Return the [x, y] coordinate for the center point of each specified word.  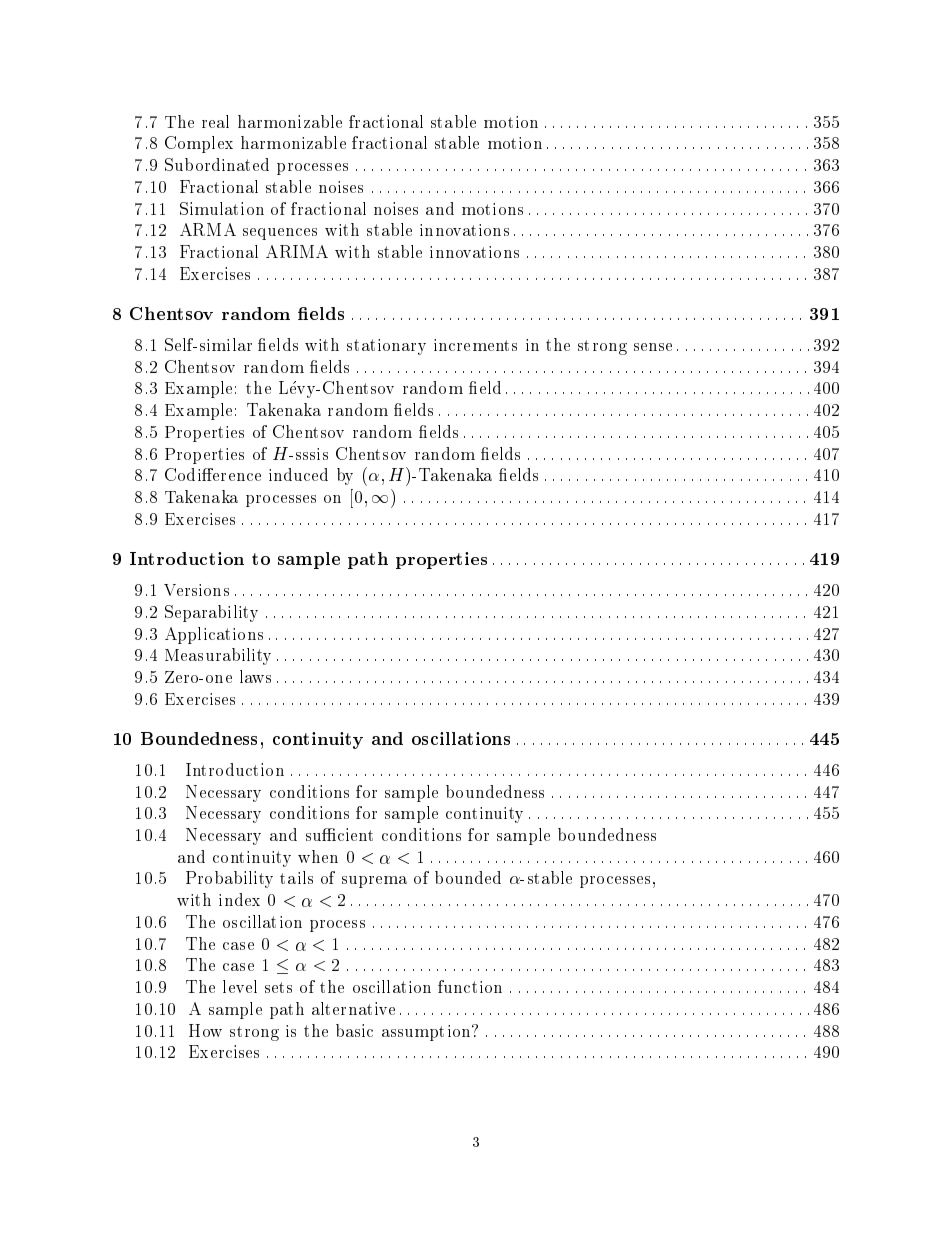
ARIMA [297, 251]
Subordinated [217, 164]
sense [653, 347]
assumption [427, 1033]
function [470, 986]
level [240, 986]
